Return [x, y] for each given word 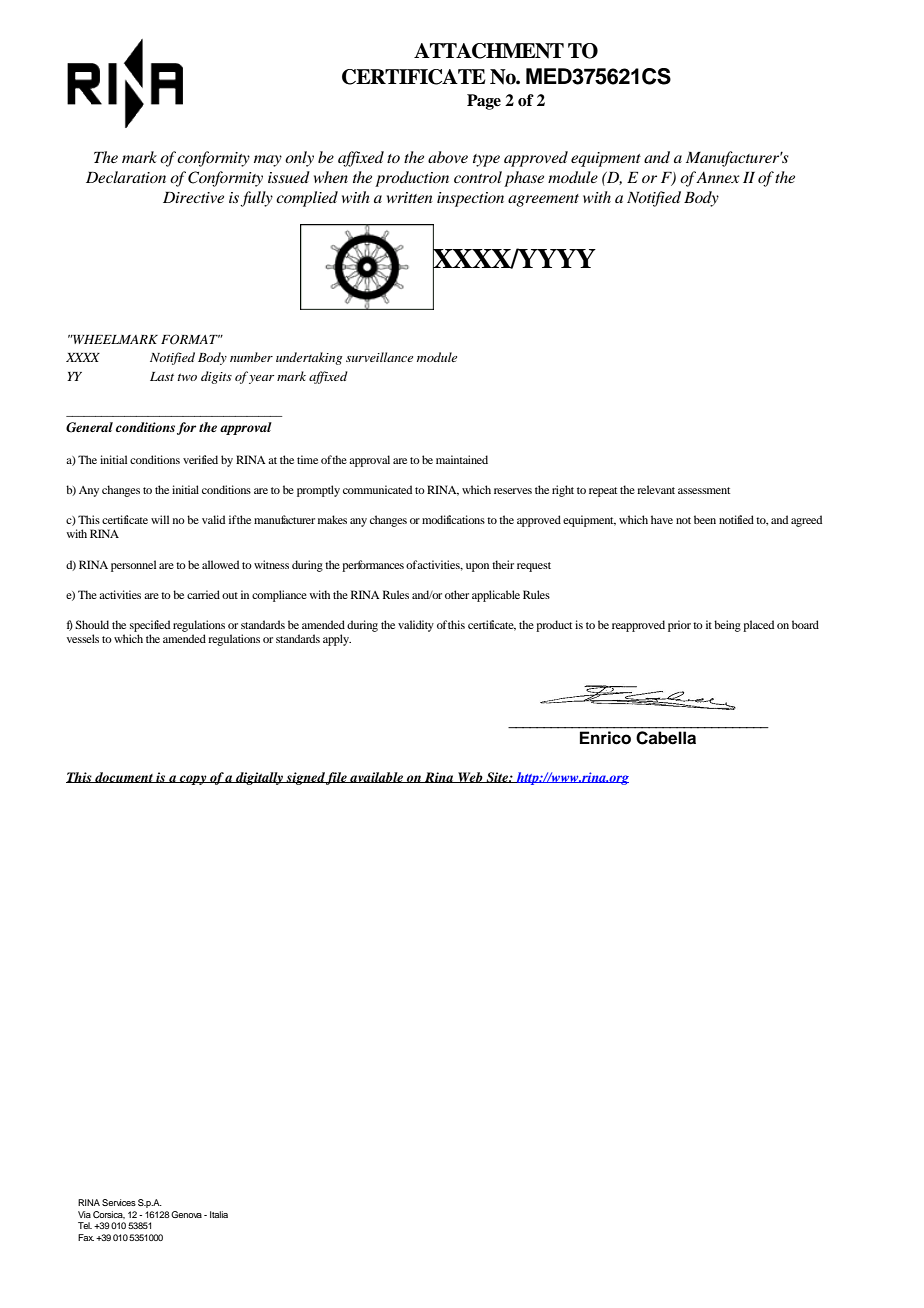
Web [470, 777]
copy [193, 780]
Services [119, 1202]
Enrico [605, 738]
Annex [718, 177]
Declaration [126, 177]
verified [200, 459]
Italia [219, 1214]
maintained [462, 459]
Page [484, 102]
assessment [704, 490]
